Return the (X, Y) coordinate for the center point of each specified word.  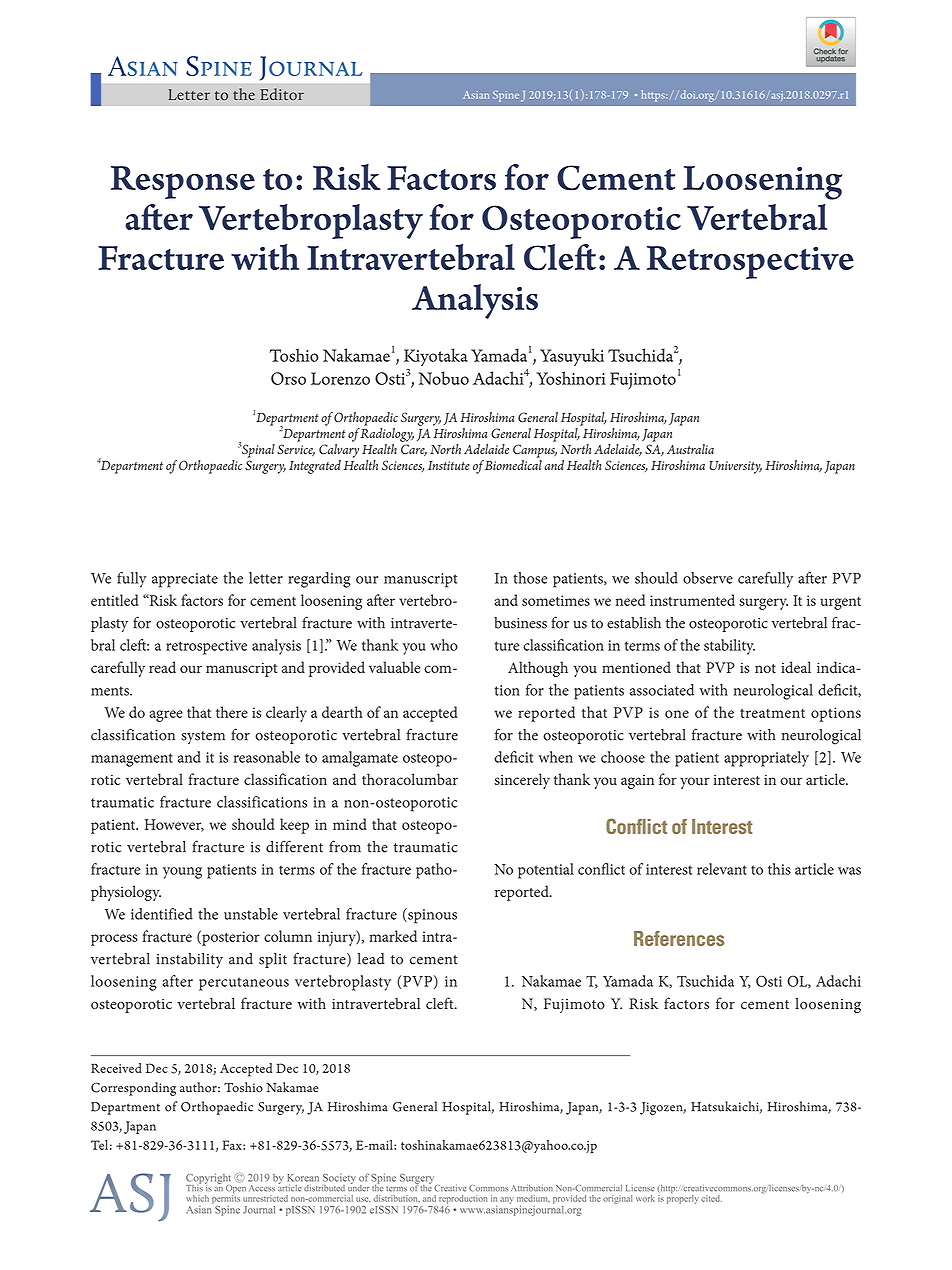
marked (393, 936)
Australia (690, 449)
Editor (282, 94)
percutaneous (244, 984)
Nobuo (444, 378)
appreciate (185, 580)
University (735, 467)
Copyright (208, 1179)
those (530, 578)
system (203, 737)
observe (708, 578)
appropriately (766, 759)
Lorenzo (340, 378)
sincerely (522, 781)
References (679, 938)
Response (183, 182)
